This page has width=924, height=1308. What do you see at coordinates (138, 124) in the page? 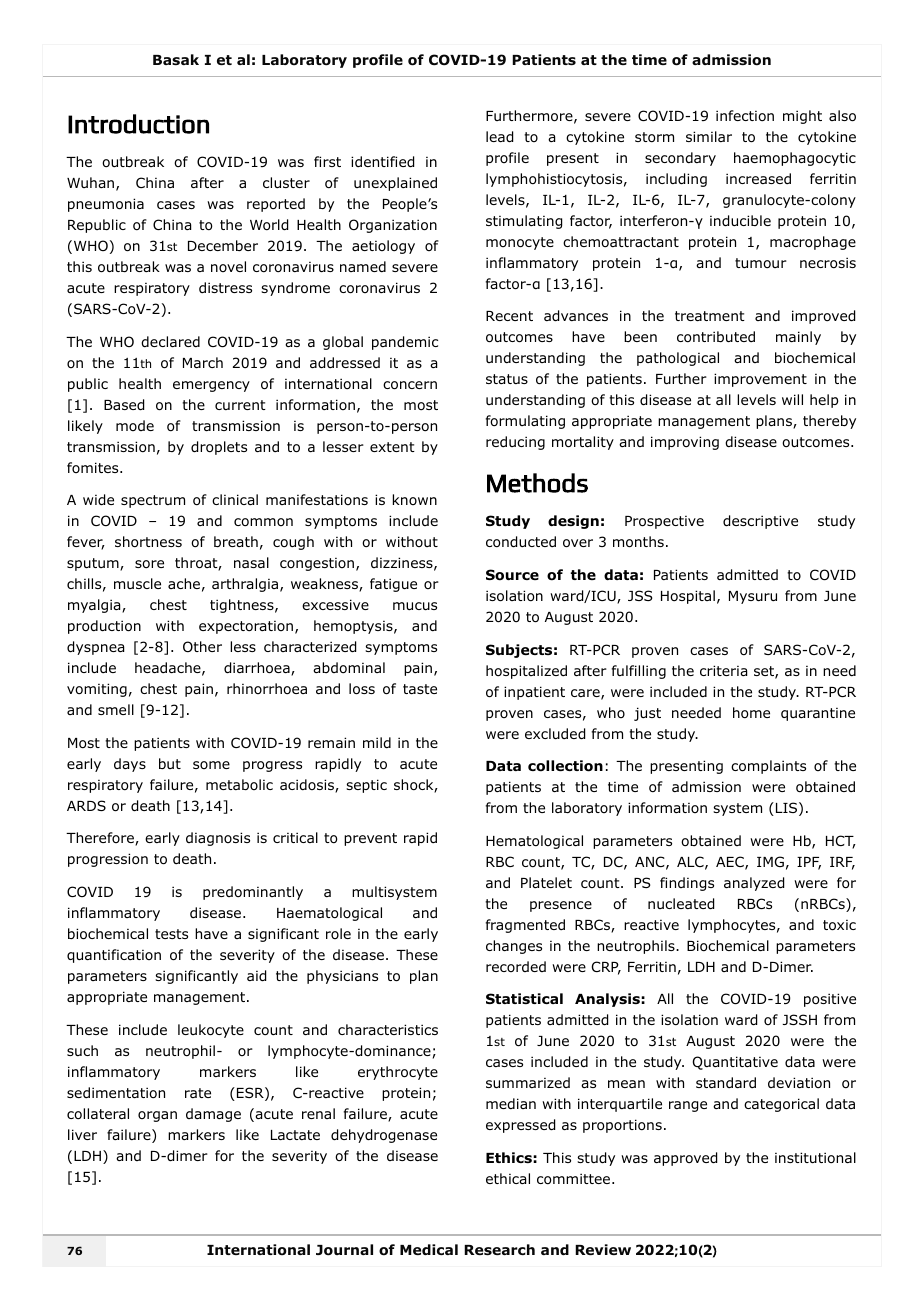
I see `Introduction` at bounding box center [138, 124].
